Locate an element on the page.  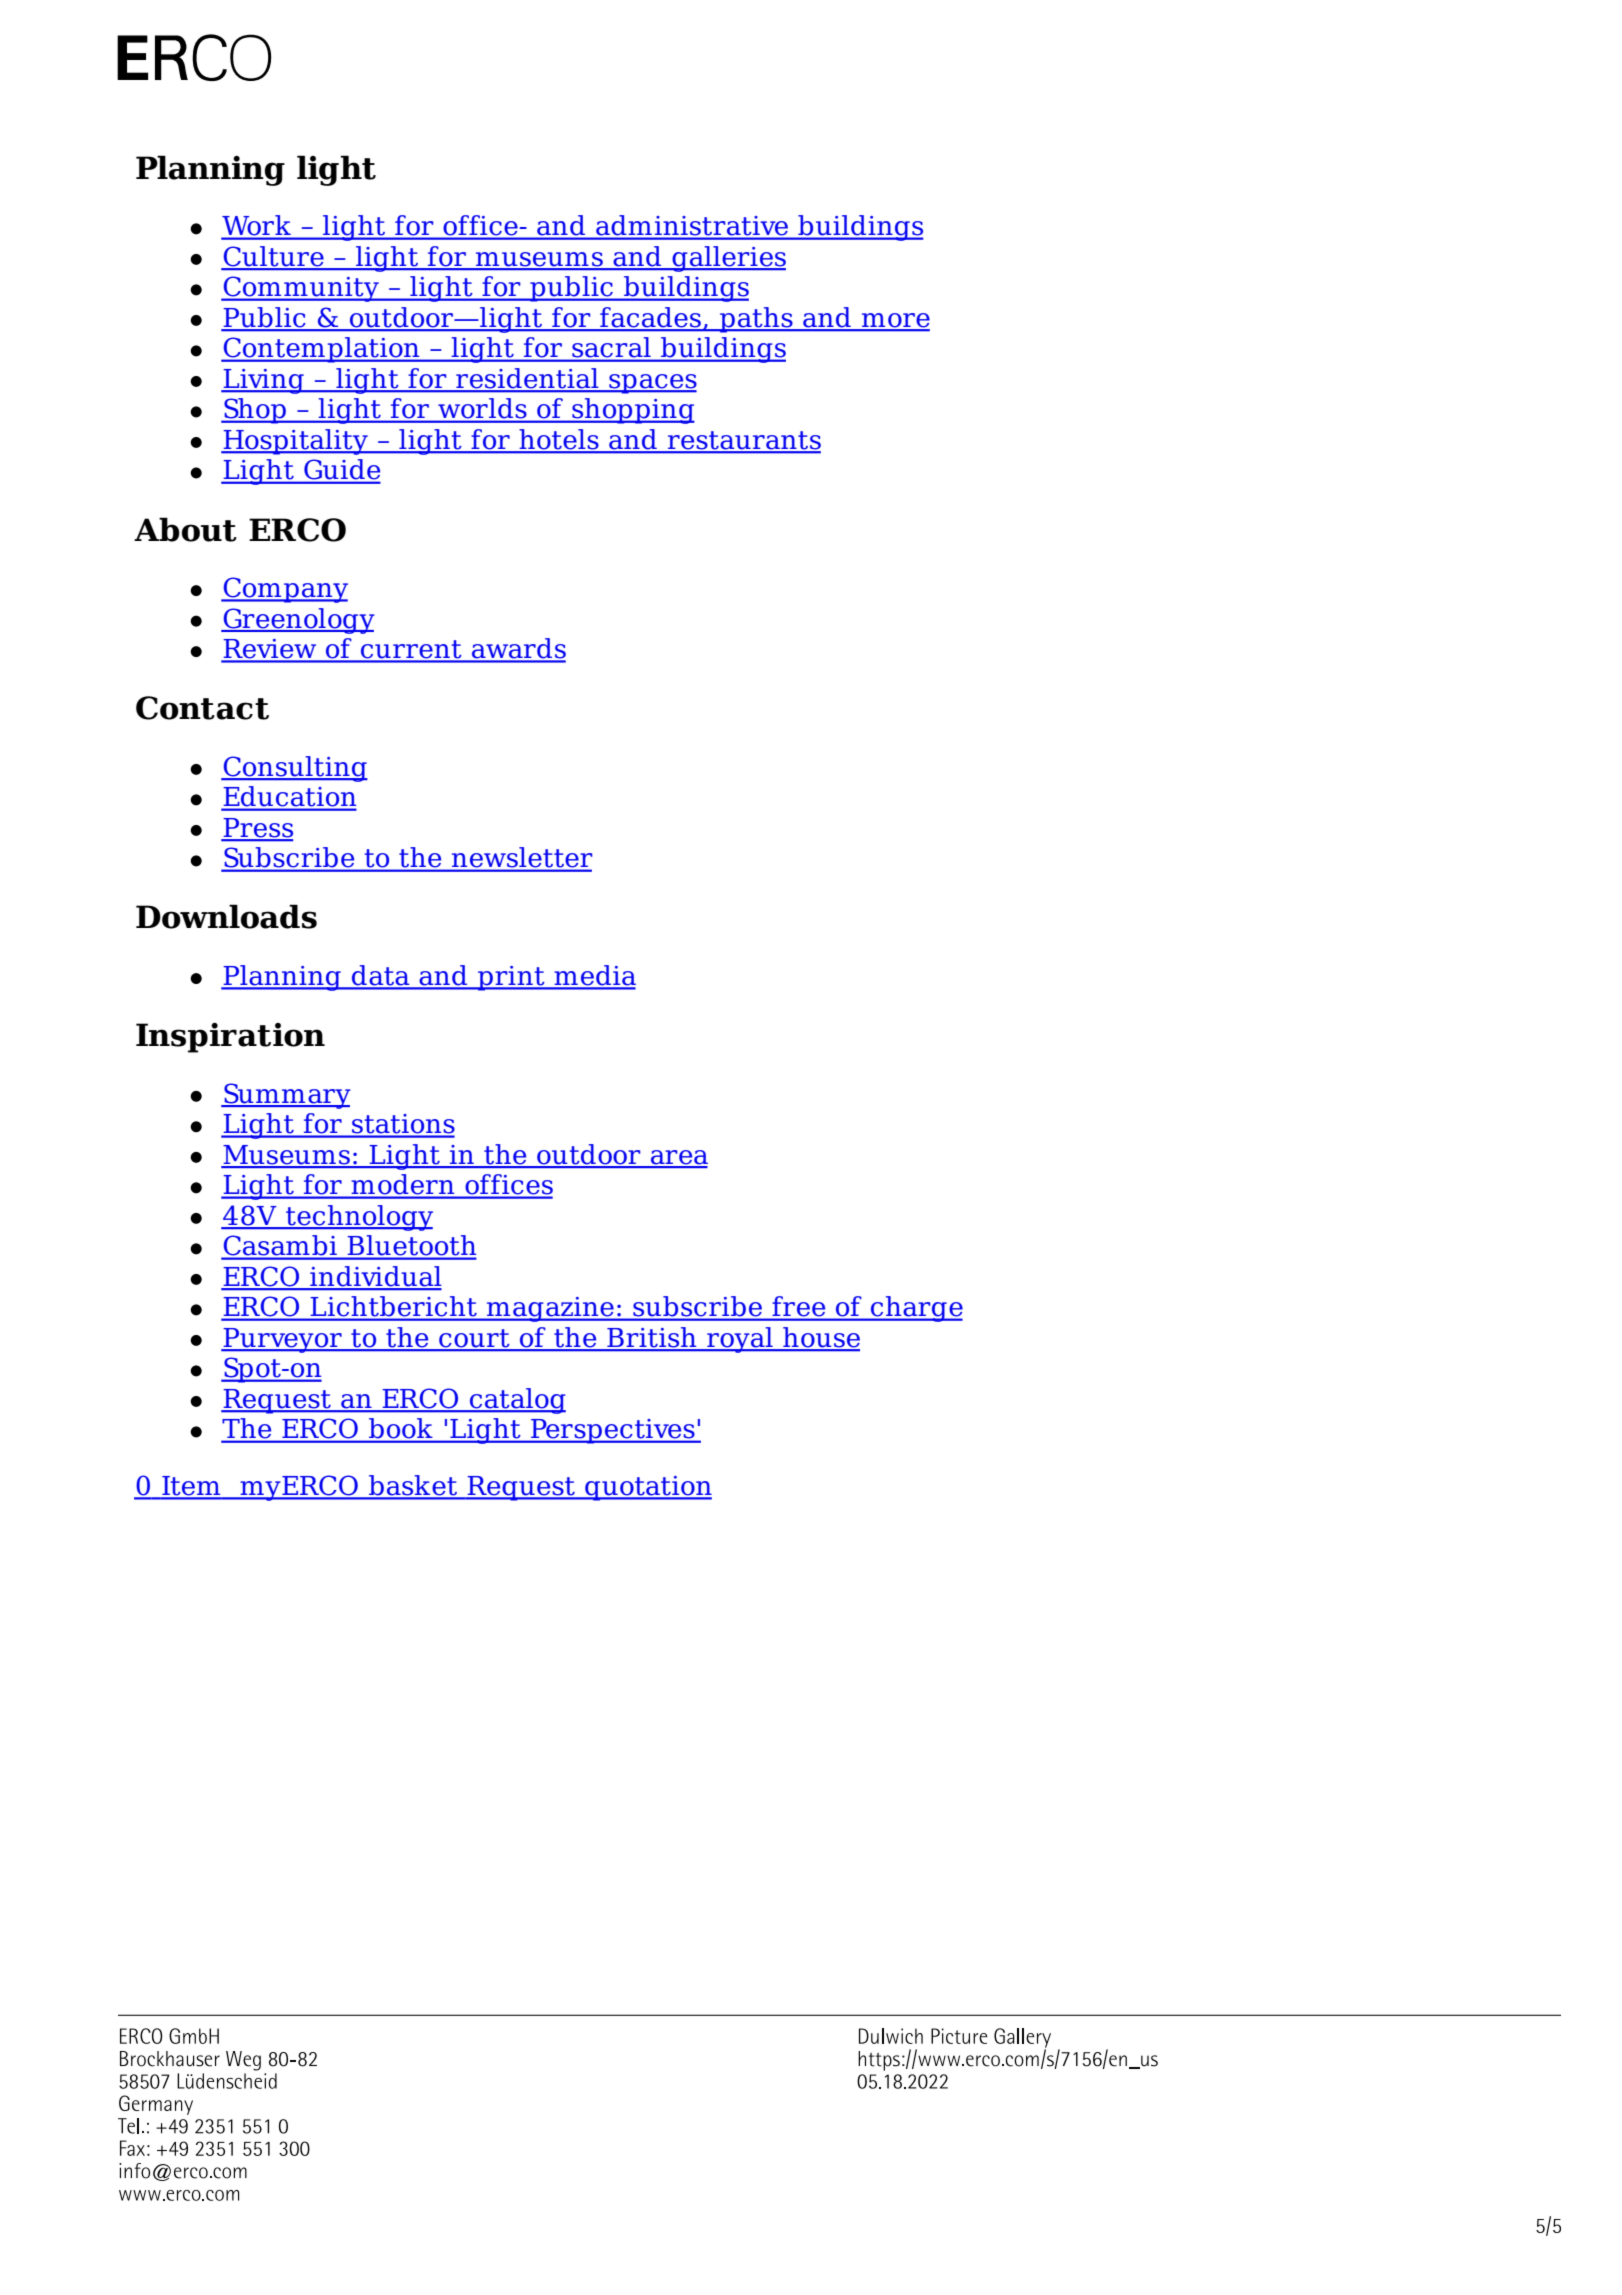
Perspectives is located at coordinates (613, 1431).
